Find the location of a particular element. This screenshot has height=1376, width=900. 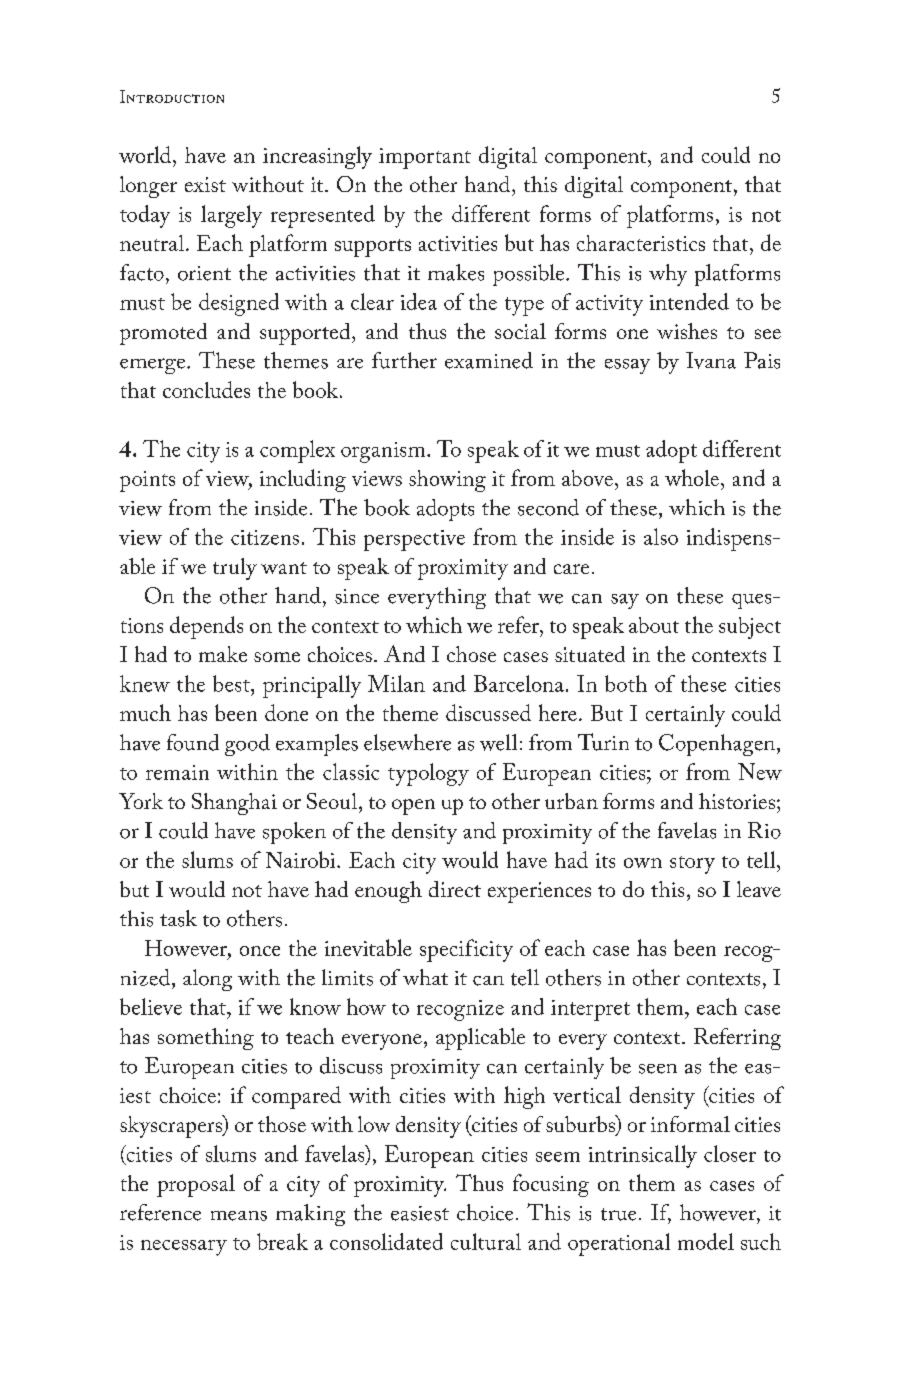

Introduction is located at coordinates (172, 96).
